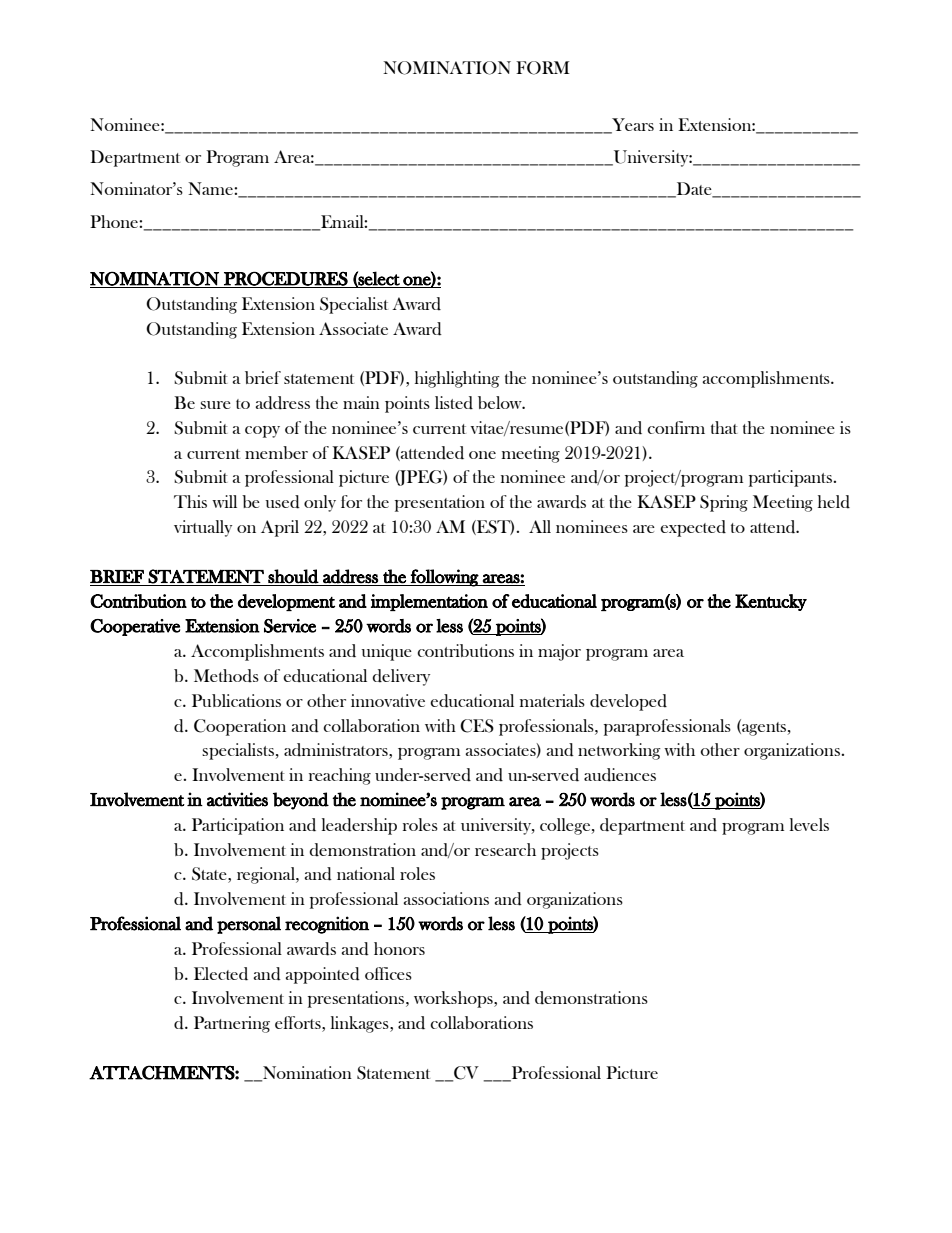 The image size is (952, 1233). What do you see at coordinates (454, 999) in the document?
I see `workshops` at bounding box center [454, 999].
